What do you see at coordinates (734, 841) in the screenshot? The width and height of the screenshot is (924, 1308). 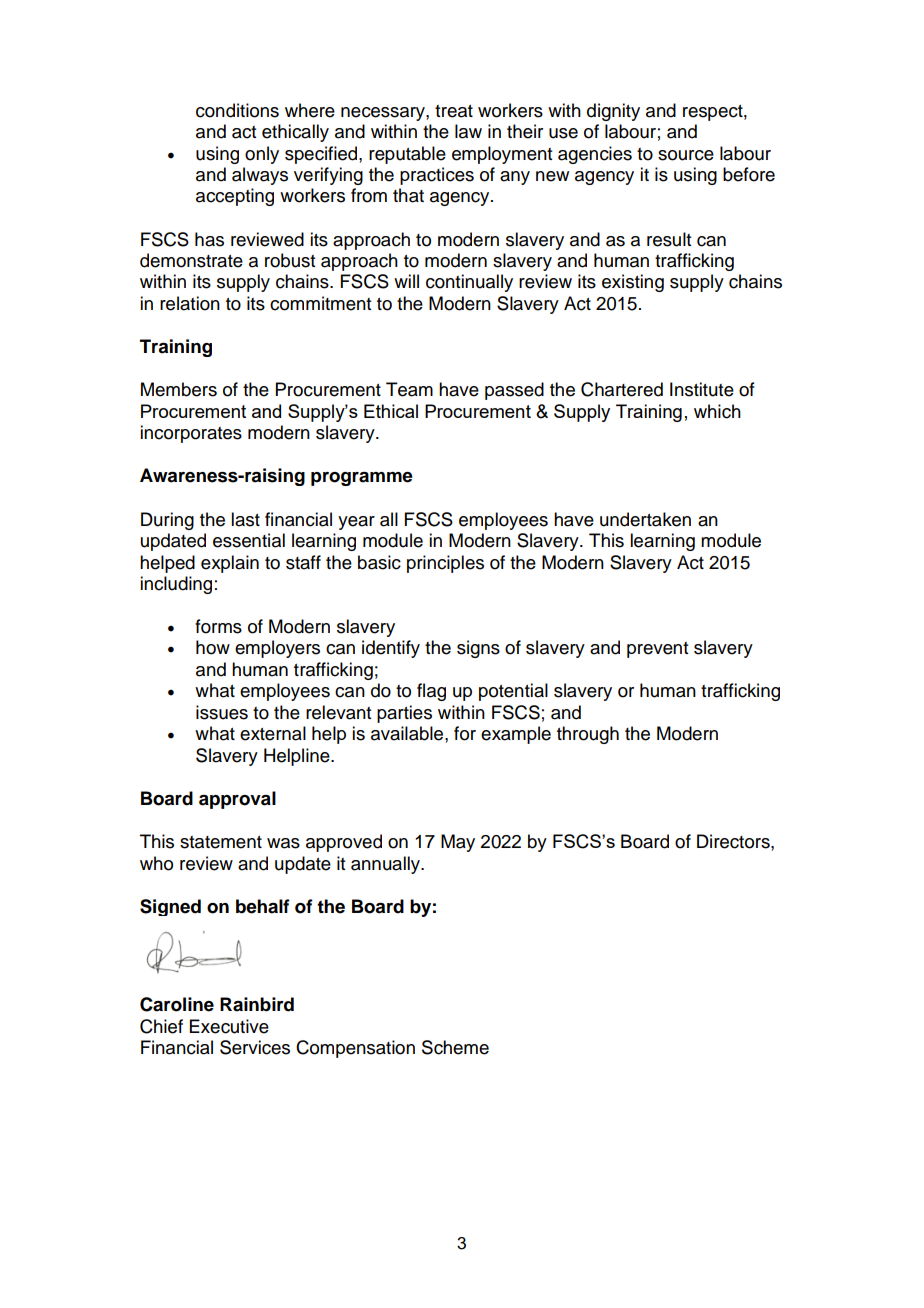 I see `Directors` at bounding box center [734, 841].
